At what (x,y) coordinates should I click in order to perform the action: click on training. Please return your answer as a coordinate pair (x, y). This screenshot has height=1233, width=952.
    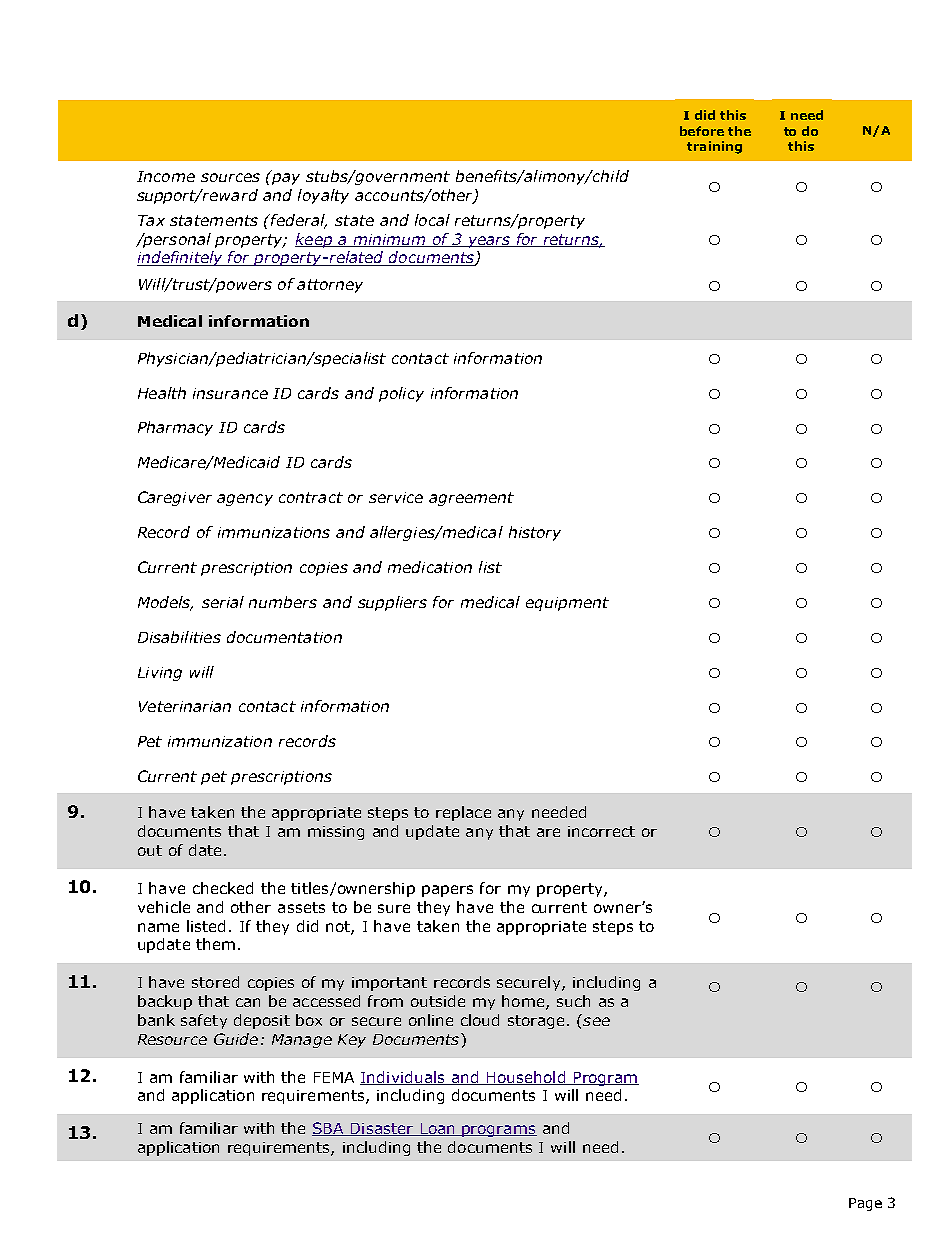
    Looking at the image, I should click on (714, 147).
